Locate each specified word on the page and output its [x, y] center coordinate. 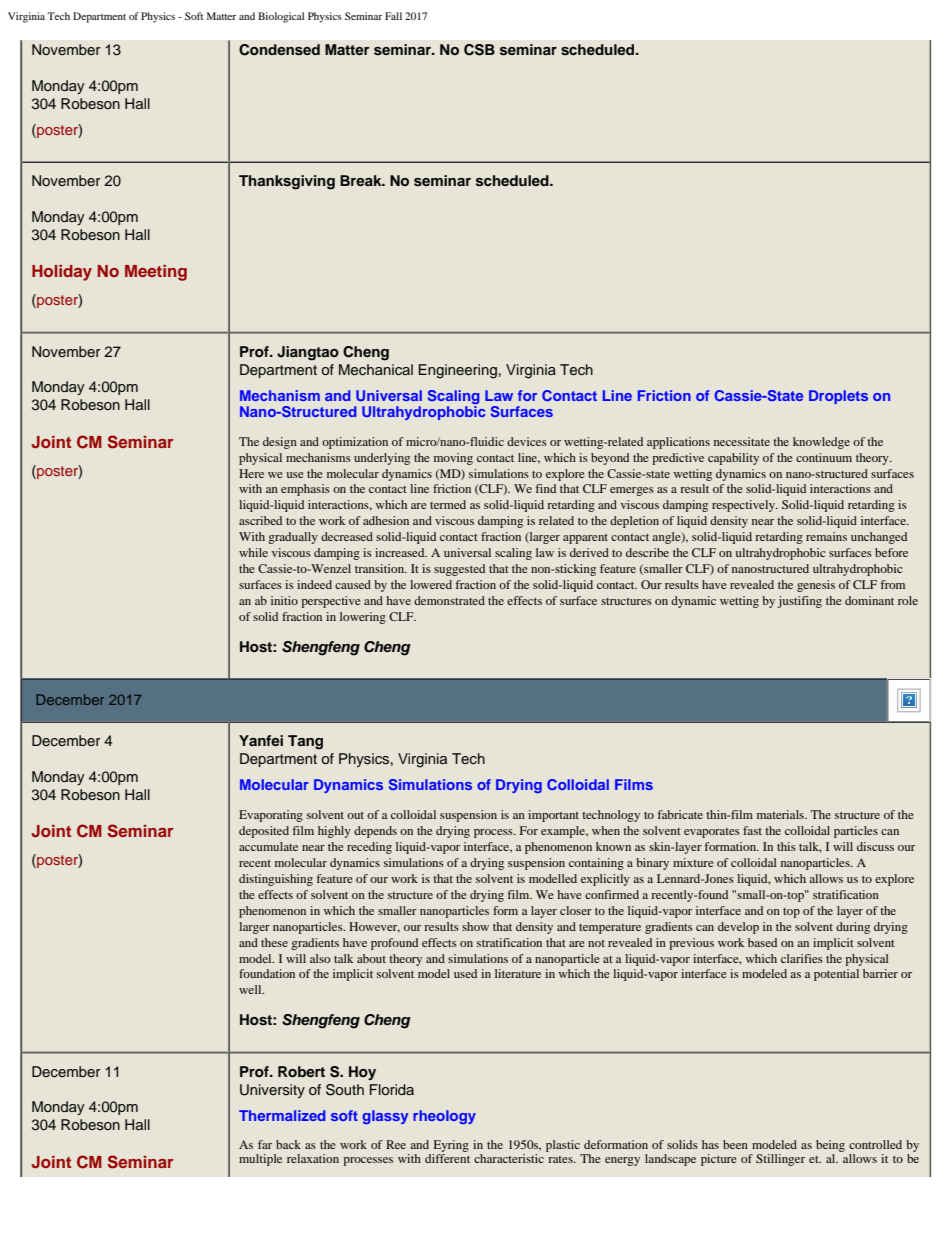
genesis [816, 586]
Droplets [838, 397]
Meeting [156, 273]
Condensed [279, 50]
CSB [479, 50]
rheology [444, 1117]
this [786, 846]
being [830, 1146]
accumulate [268, 846]
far [265, 1144]
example [564, 832]
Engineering [458, 371]
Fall [393, 16]
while [253, 552]
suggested [459, 570]
